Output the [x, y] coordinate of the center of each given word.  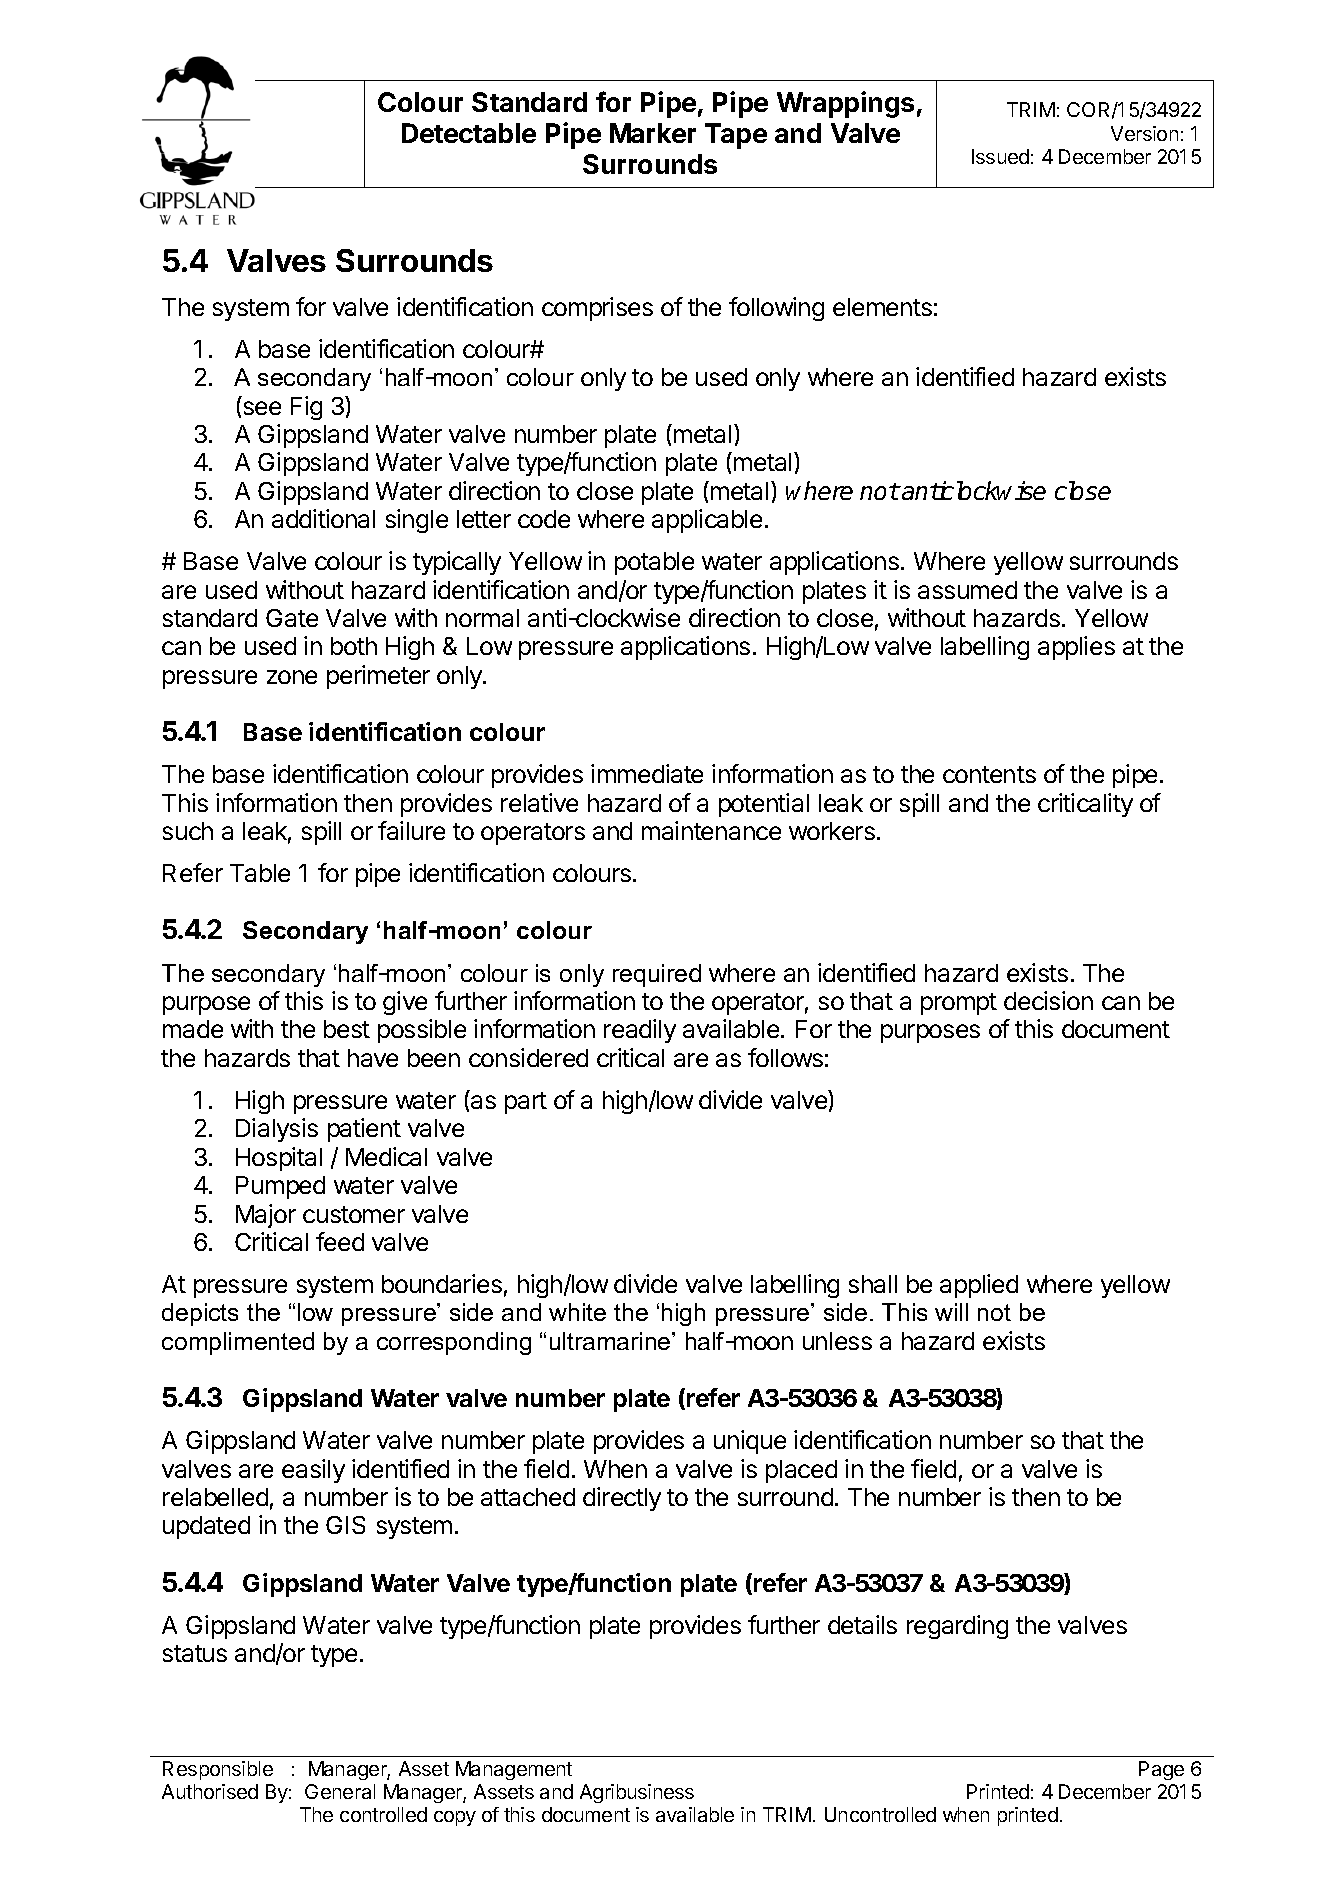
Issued [1000, 156]
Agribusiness [637, 1793]
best [347, 1029]
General [340, 1791]
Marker [653, 133]
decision [1048, 1000]
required [657, 975]
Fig [306, 408]
